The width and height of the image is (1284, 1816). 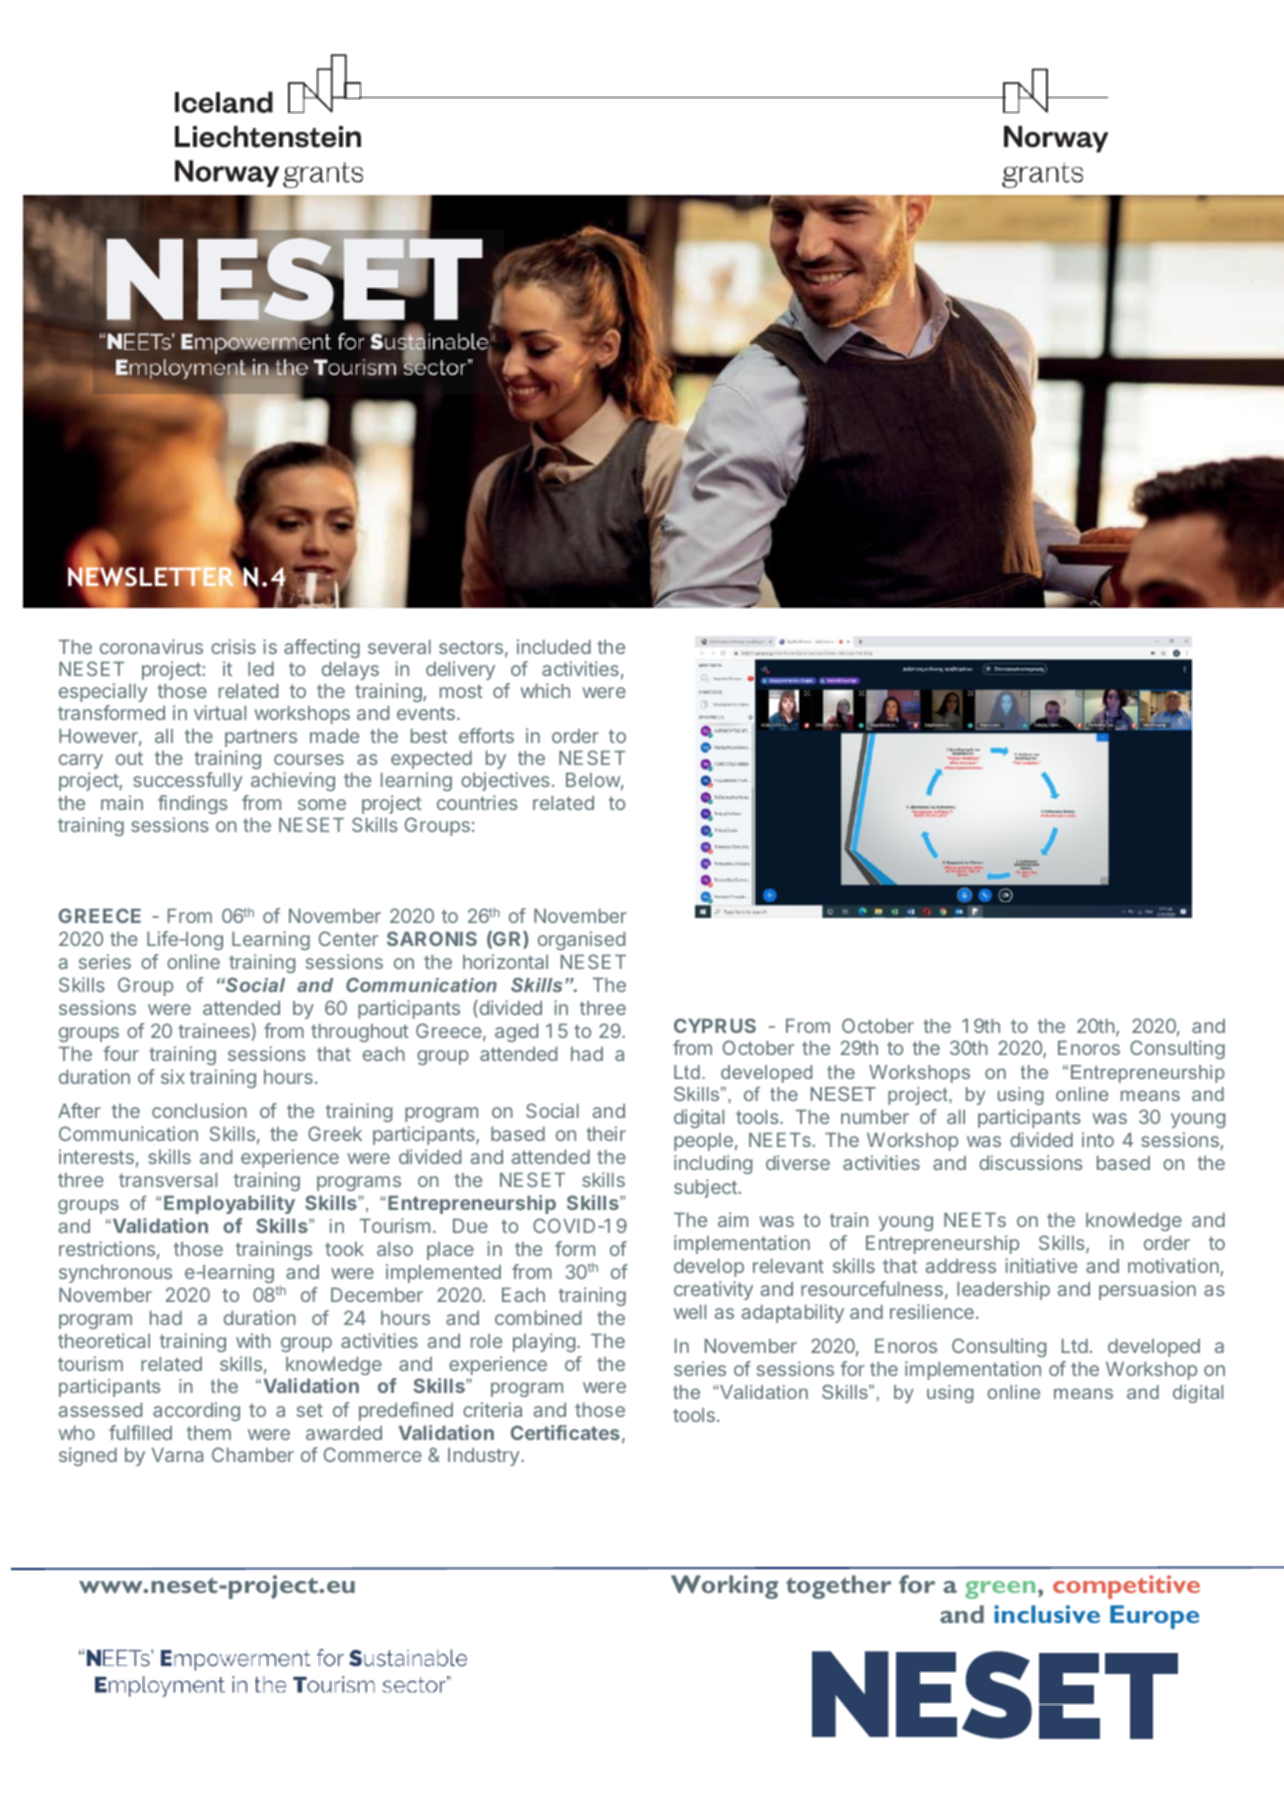 What do you see at coordinates (715, 1025) in the image?
I see `CYPRUS` at bounding box center [715, 1025].
